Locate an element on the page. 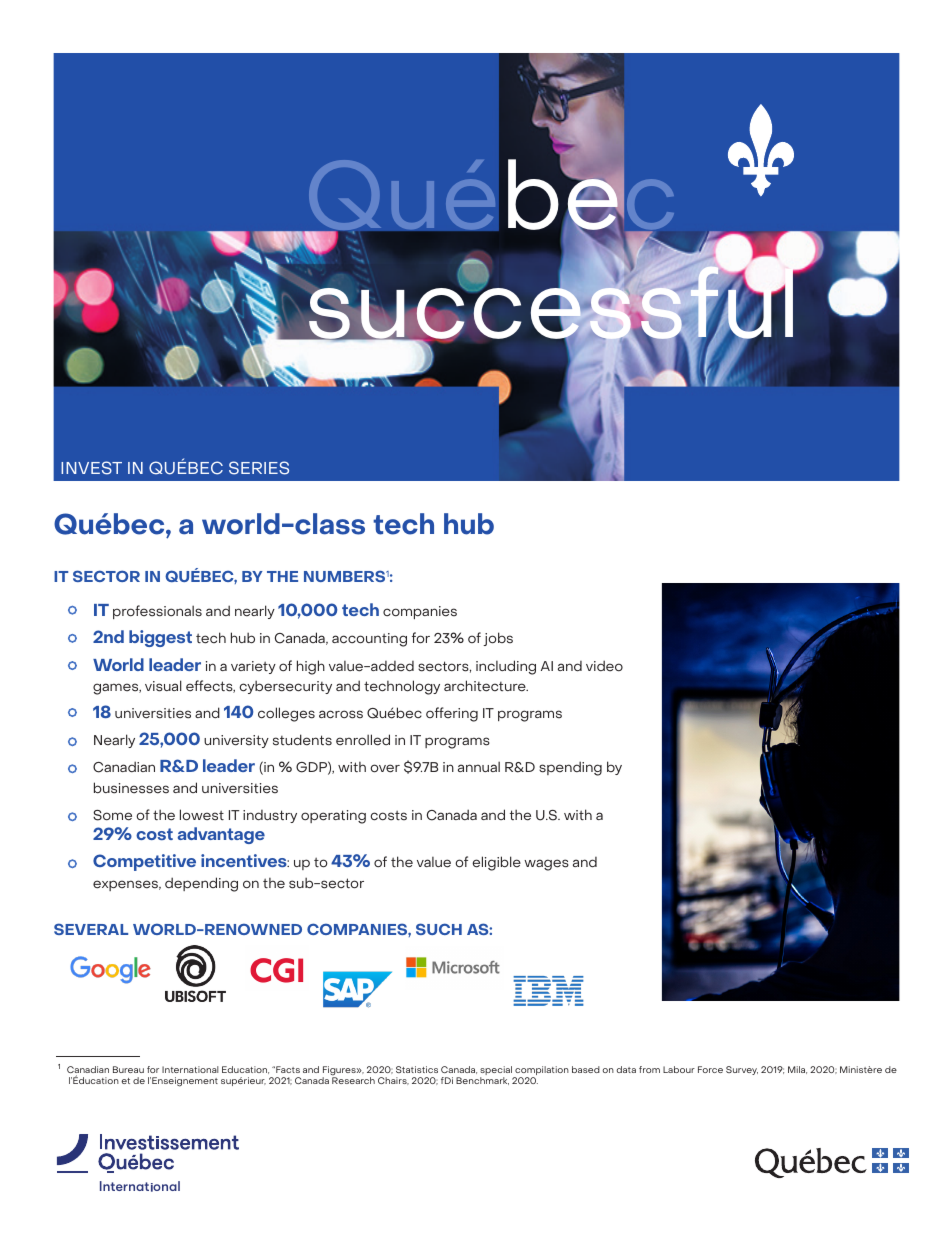 Image resolution: width=952 pixels, height=1233 pixels. jobs is located at coordinates (498, 639).
